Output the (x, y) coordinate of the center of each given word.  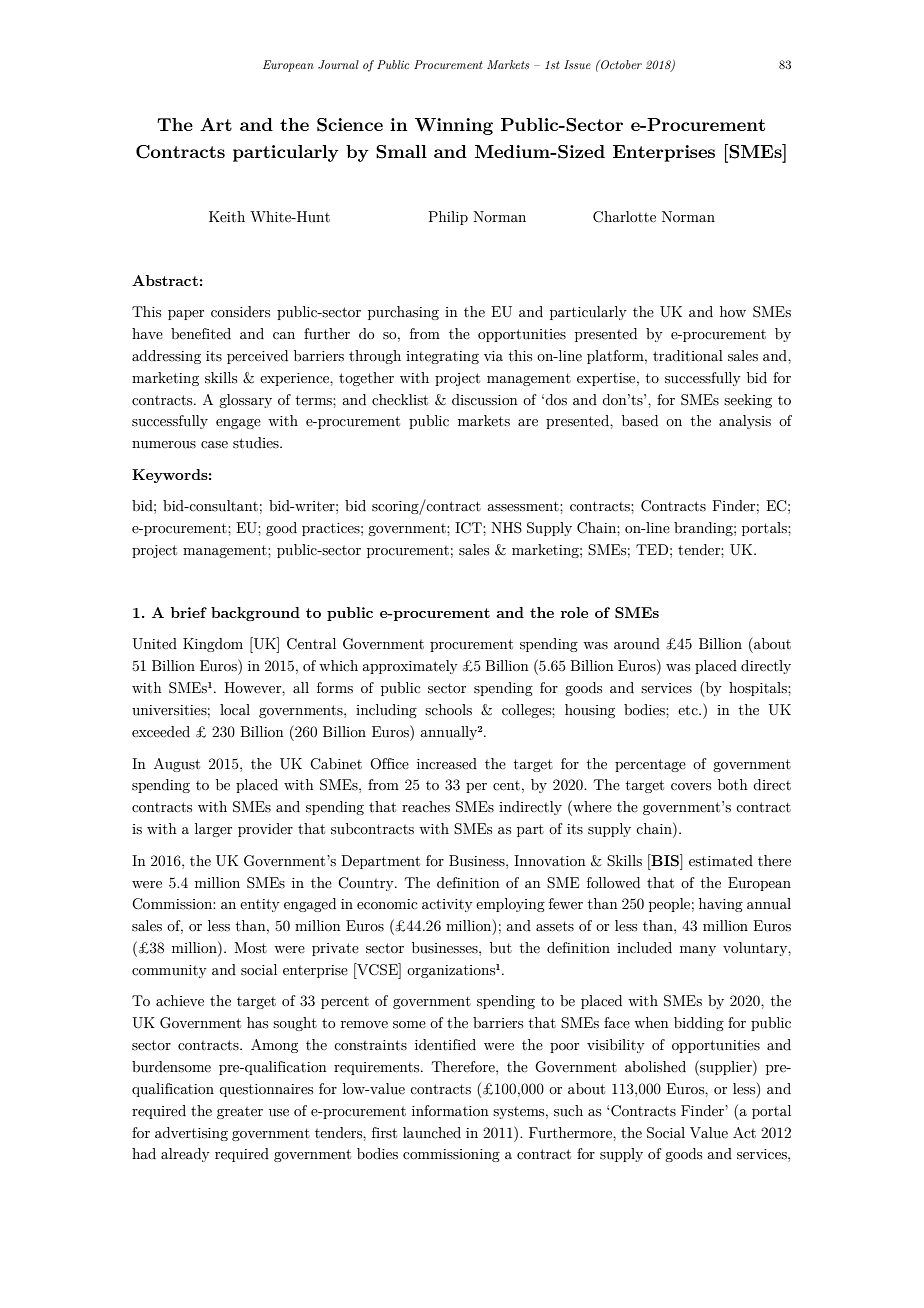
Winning (454, 126)
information (450, 1110)
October (620, 64)
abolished (655, 1067)
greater (240, 1113)
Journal (338, 64)
